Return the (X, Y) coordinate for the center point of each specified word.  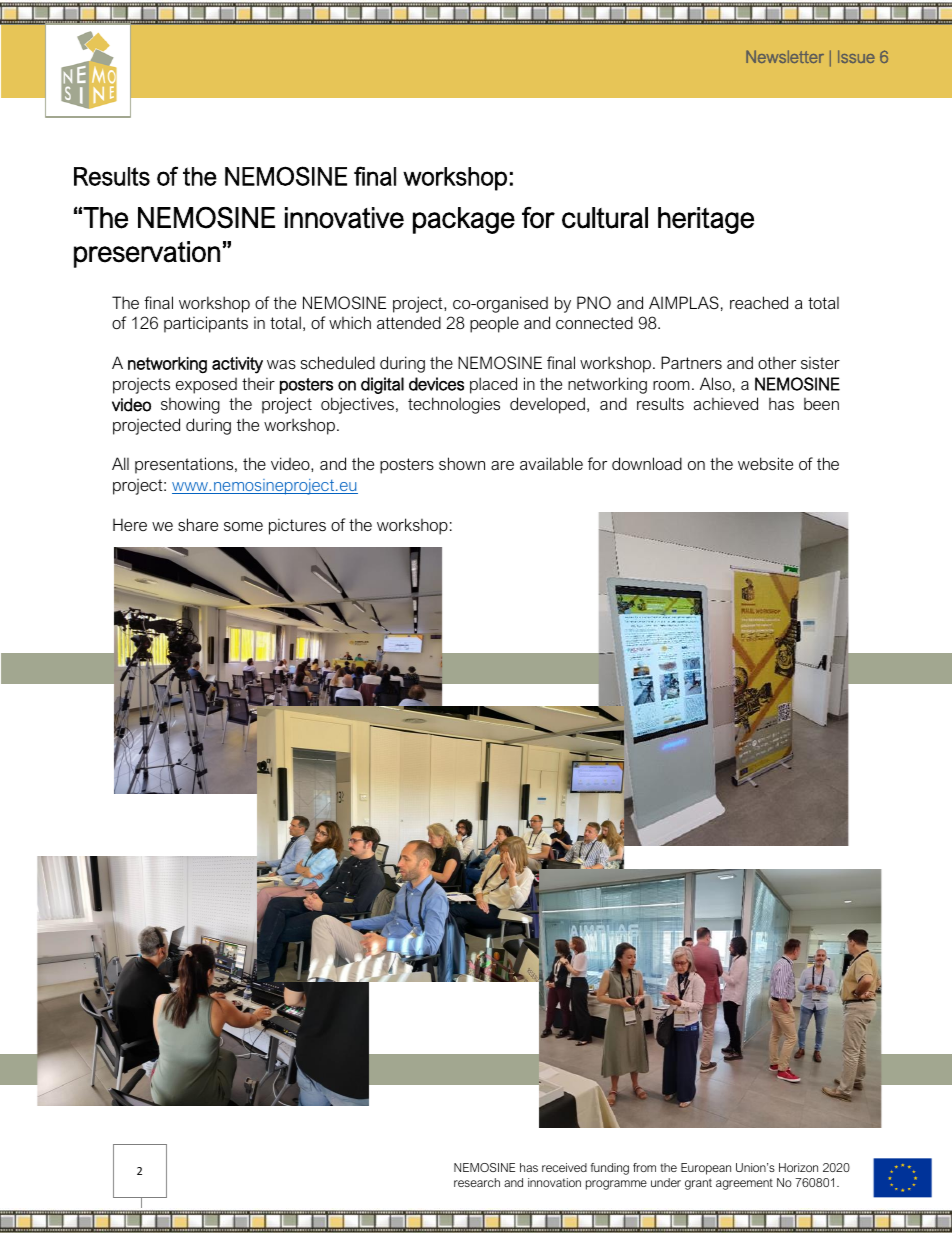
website (765, 463)
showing (190, 405)
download (647, 463)
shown (462, 463)
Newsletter (785, 56)
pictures (297, 527)
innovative (344, 218)
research (477, 1182)
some (243, 526)
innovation (554, 1182)
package (464, 220)
